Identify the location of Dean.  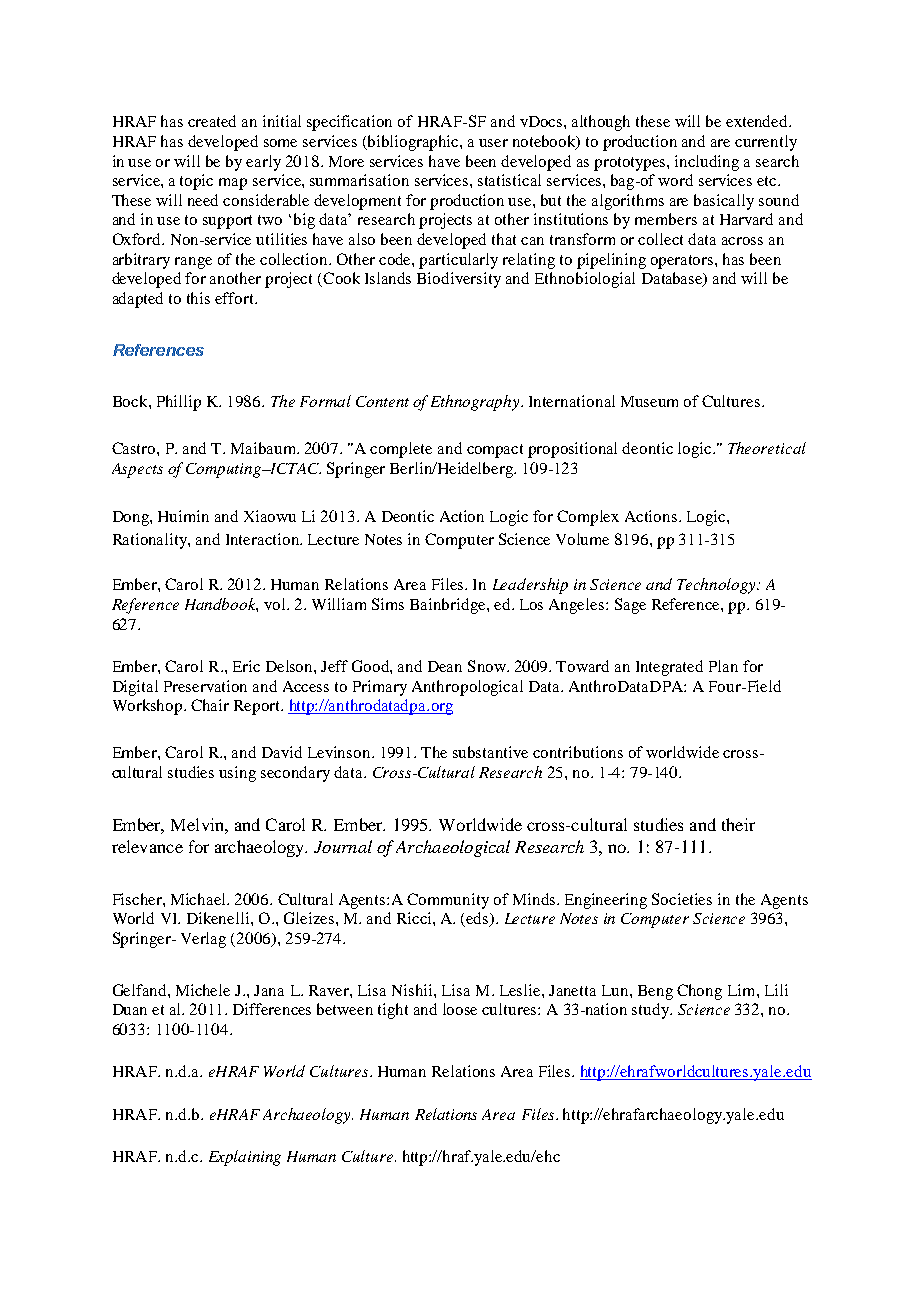
(445, 666).
